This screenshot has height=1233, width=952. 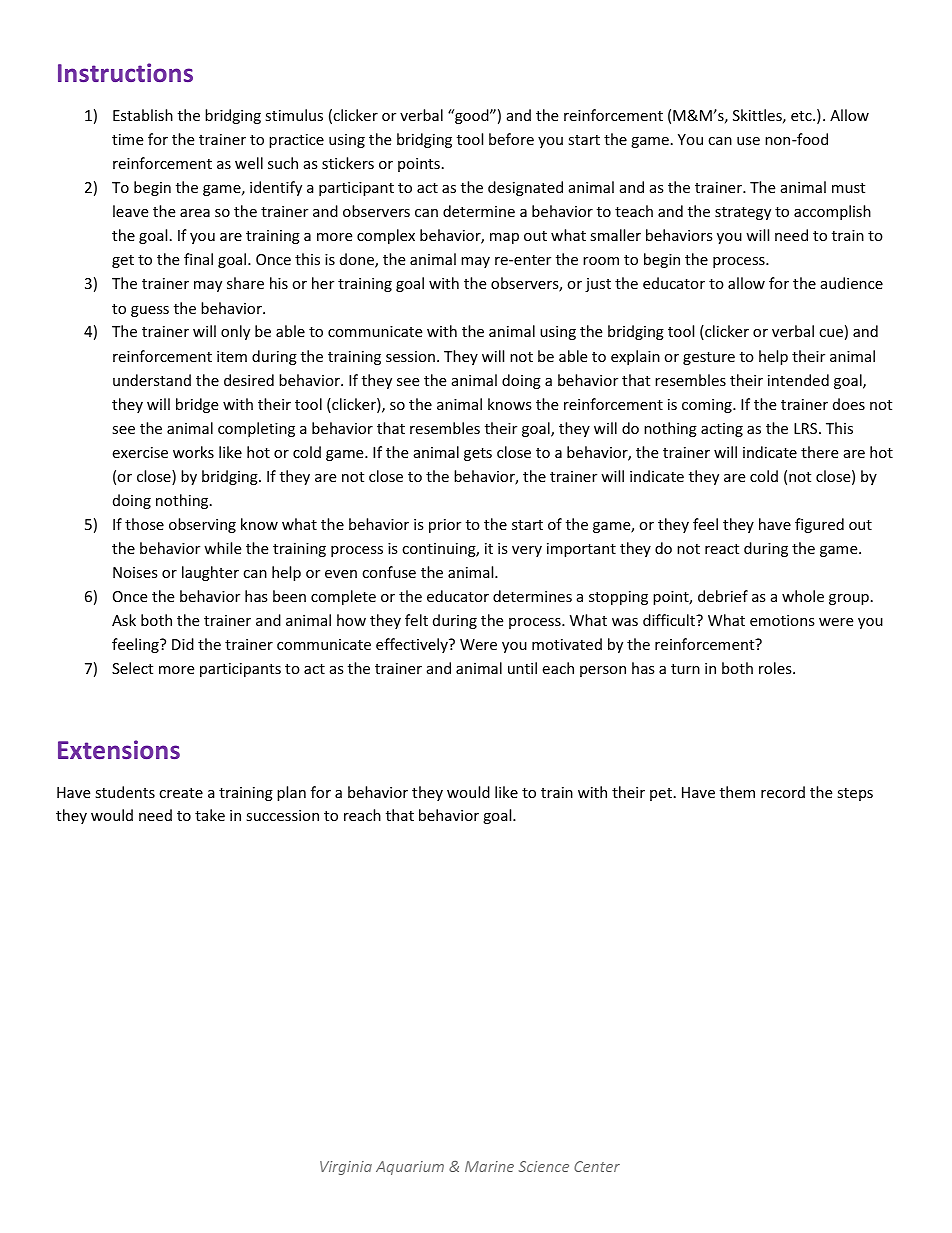 I want to click on Virginia, so click(x=346, y=1168).
